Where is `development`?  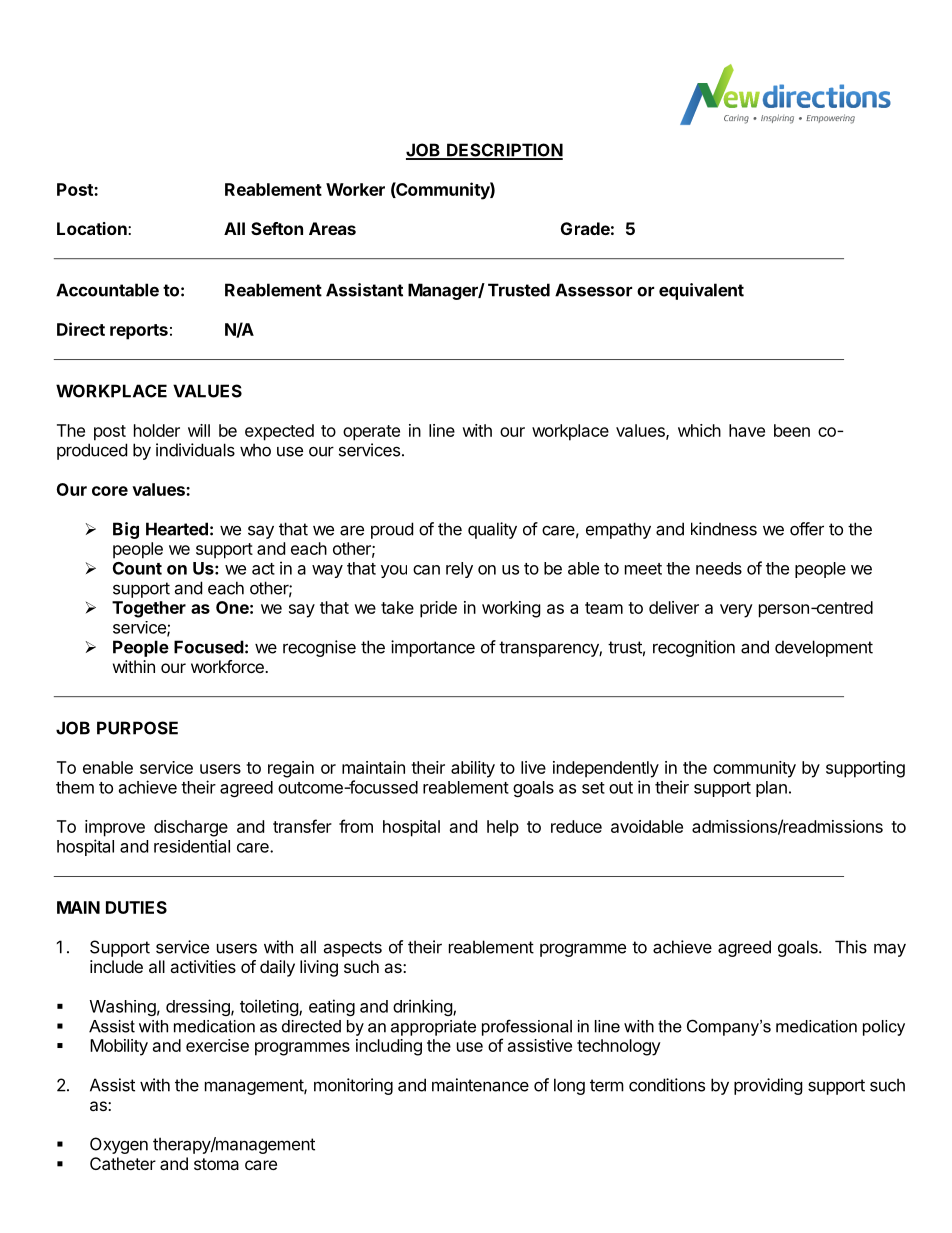
development is located at coordinates (824, 648).
